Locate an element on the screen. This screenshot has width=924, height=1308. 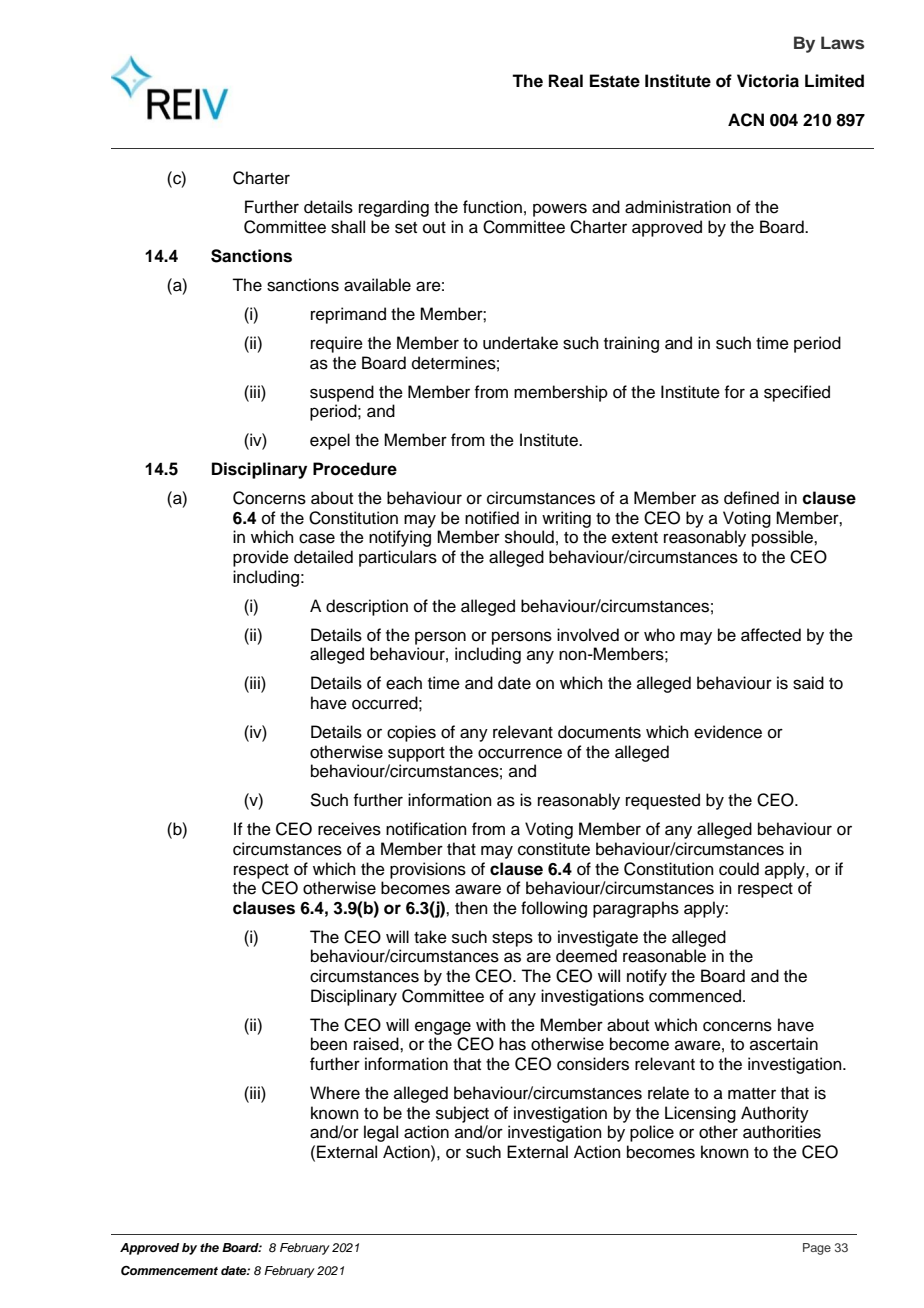
subject is located at coordinates (462, 1114).
